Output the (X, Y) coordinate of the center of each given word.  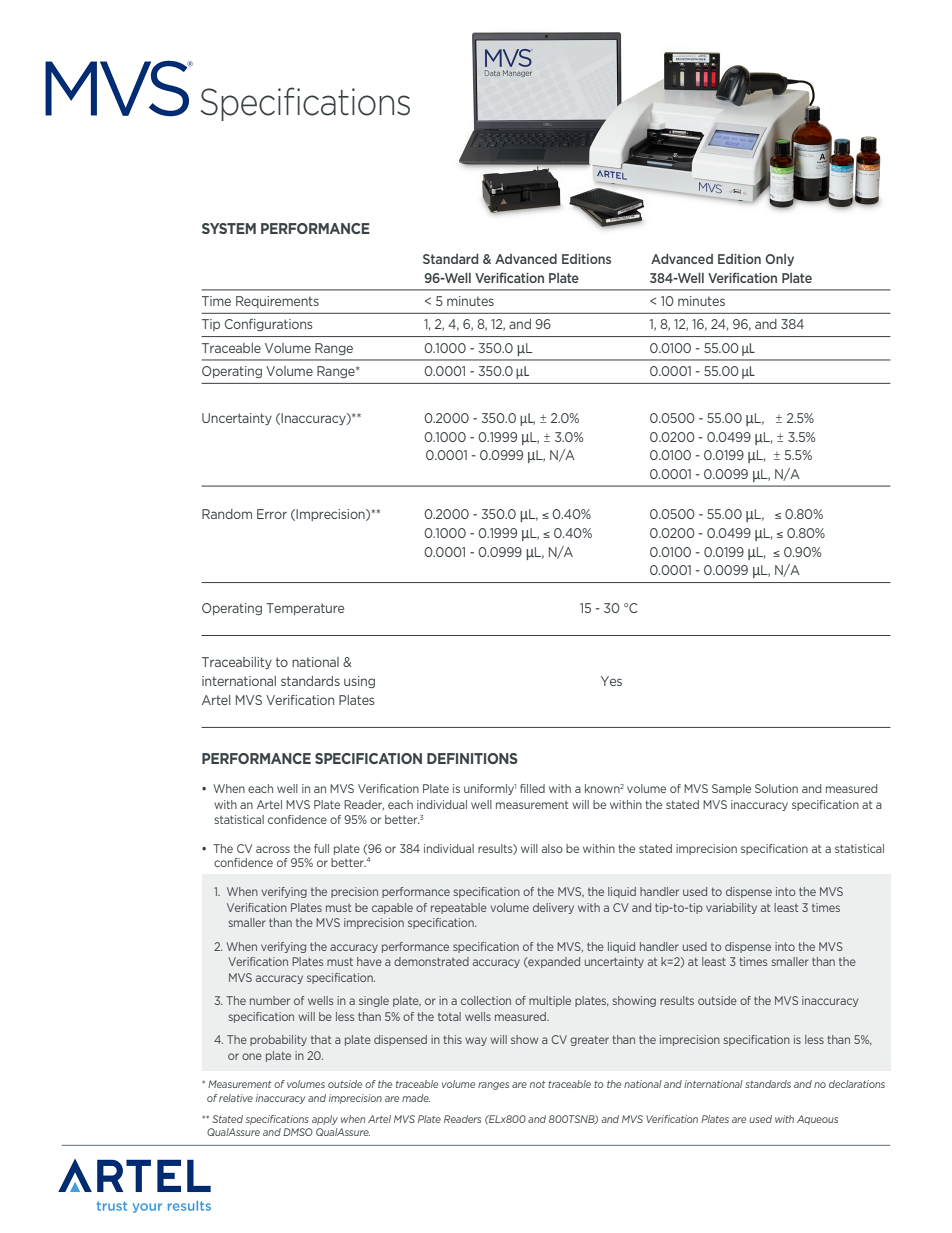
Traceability (237, 663)
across (273, 849)
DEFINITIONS (472, 758)
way (476, 1041)
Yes (611, 681)
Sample (731, 789)
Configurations (268, 325)
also (552, 848)
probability (278, 1040)
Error (272, 514)
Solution (776, 788)
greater (589, 1041)
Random (227, 514)
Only (779, 260)
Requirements (277, 302)
